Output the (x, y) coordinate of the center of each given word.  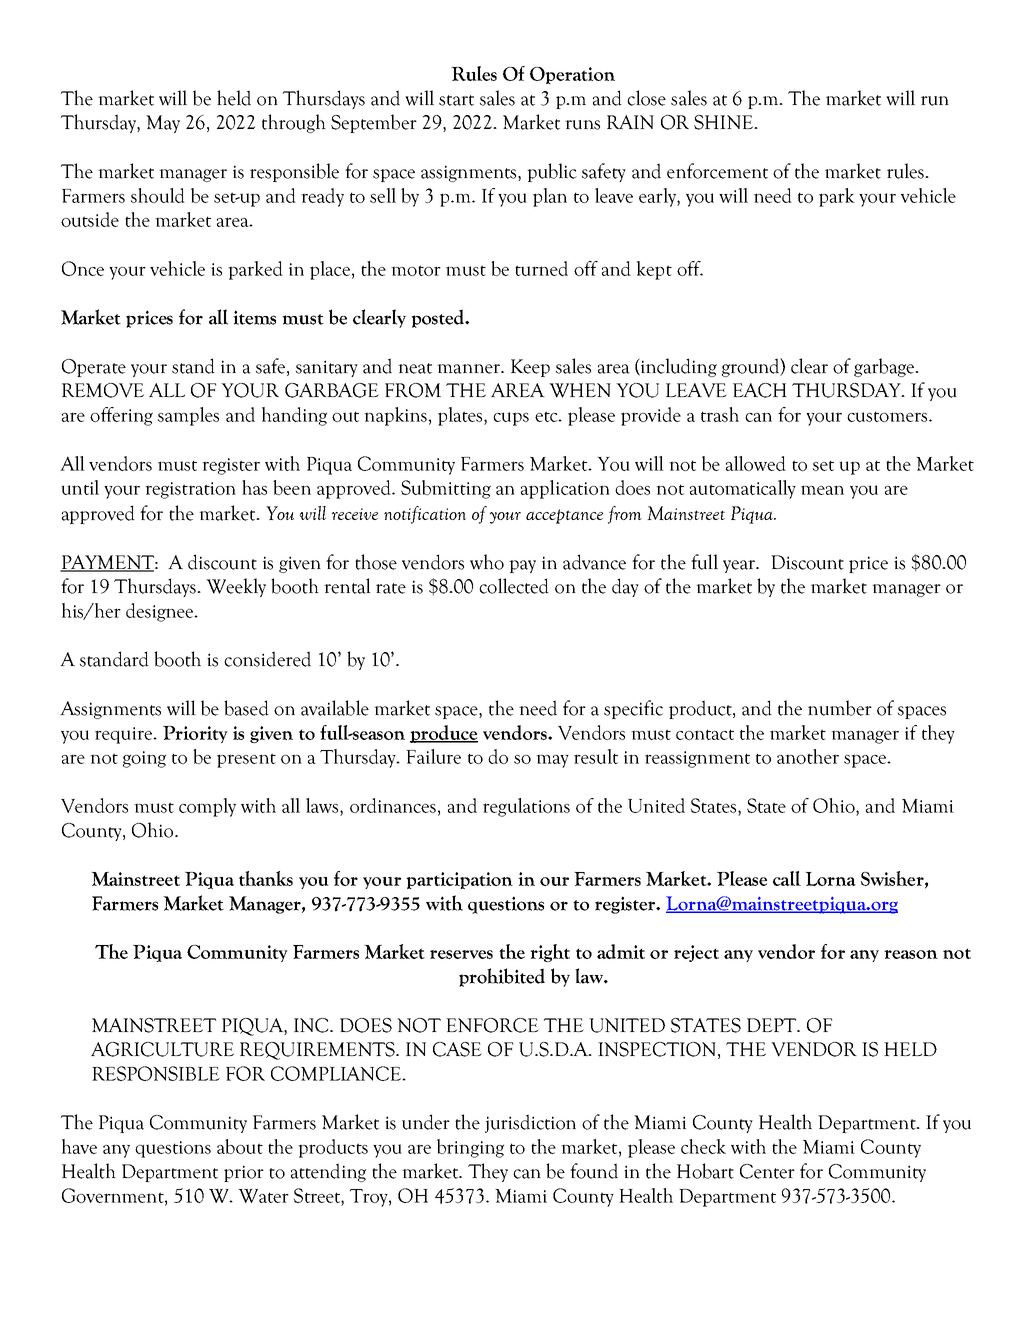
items (254, 317)
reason (911, 954)
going (144, 759)
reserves (461, 954)
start (456, 100)
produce (444, 734)
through (294, 123)
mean (822, 490)
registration (190, 490)
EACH (760, 390)
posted (439, 318)
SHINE (724, 122)
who (487, 562)
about (240, 1146)
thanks (266, 878)
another (808, 756)
